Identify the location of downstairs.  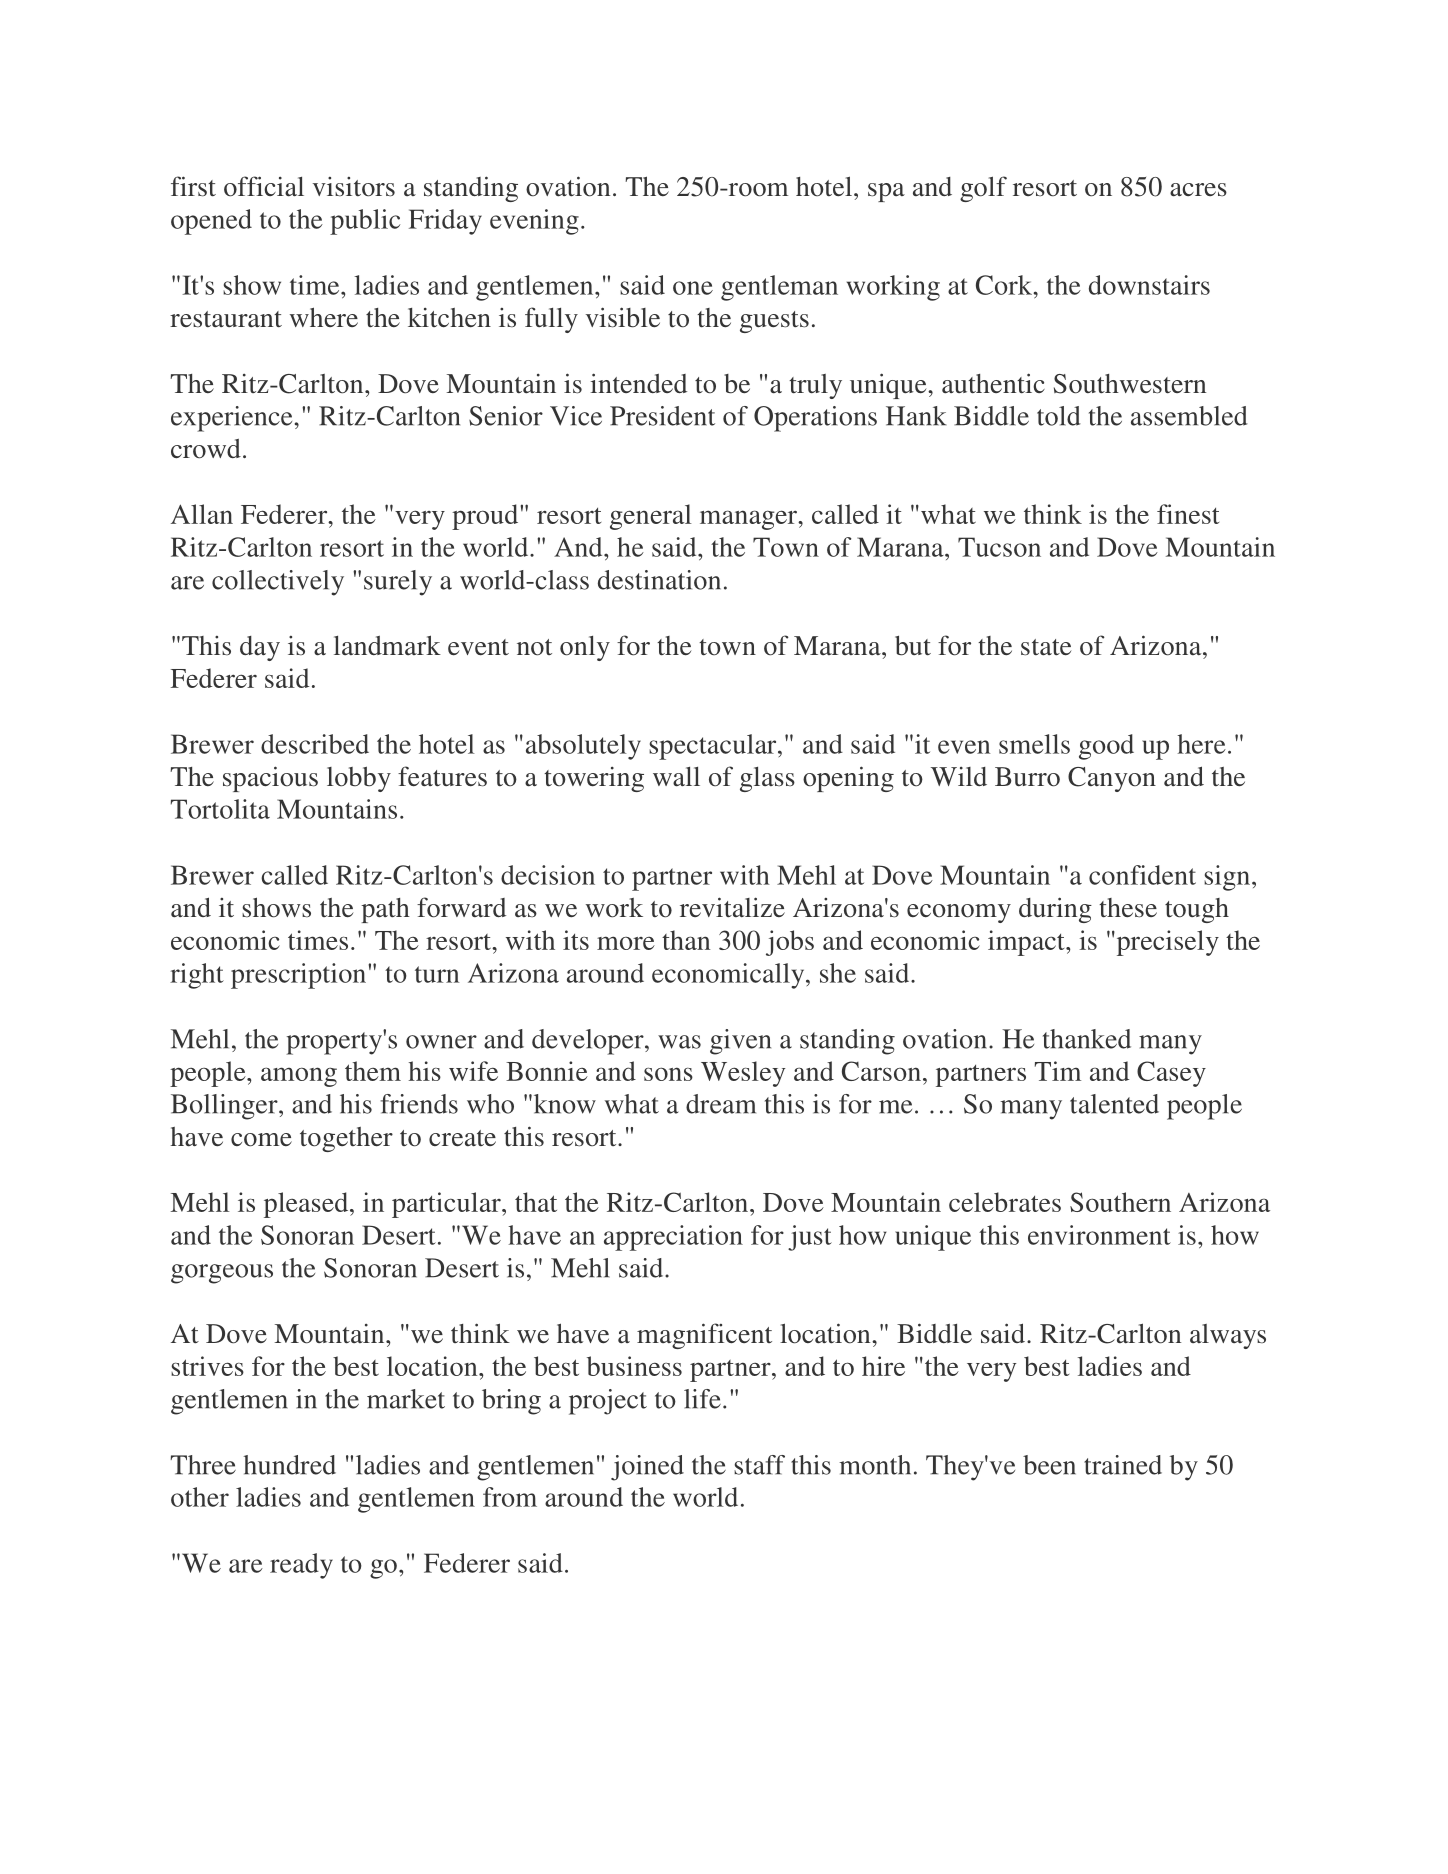
(1149, 285).
